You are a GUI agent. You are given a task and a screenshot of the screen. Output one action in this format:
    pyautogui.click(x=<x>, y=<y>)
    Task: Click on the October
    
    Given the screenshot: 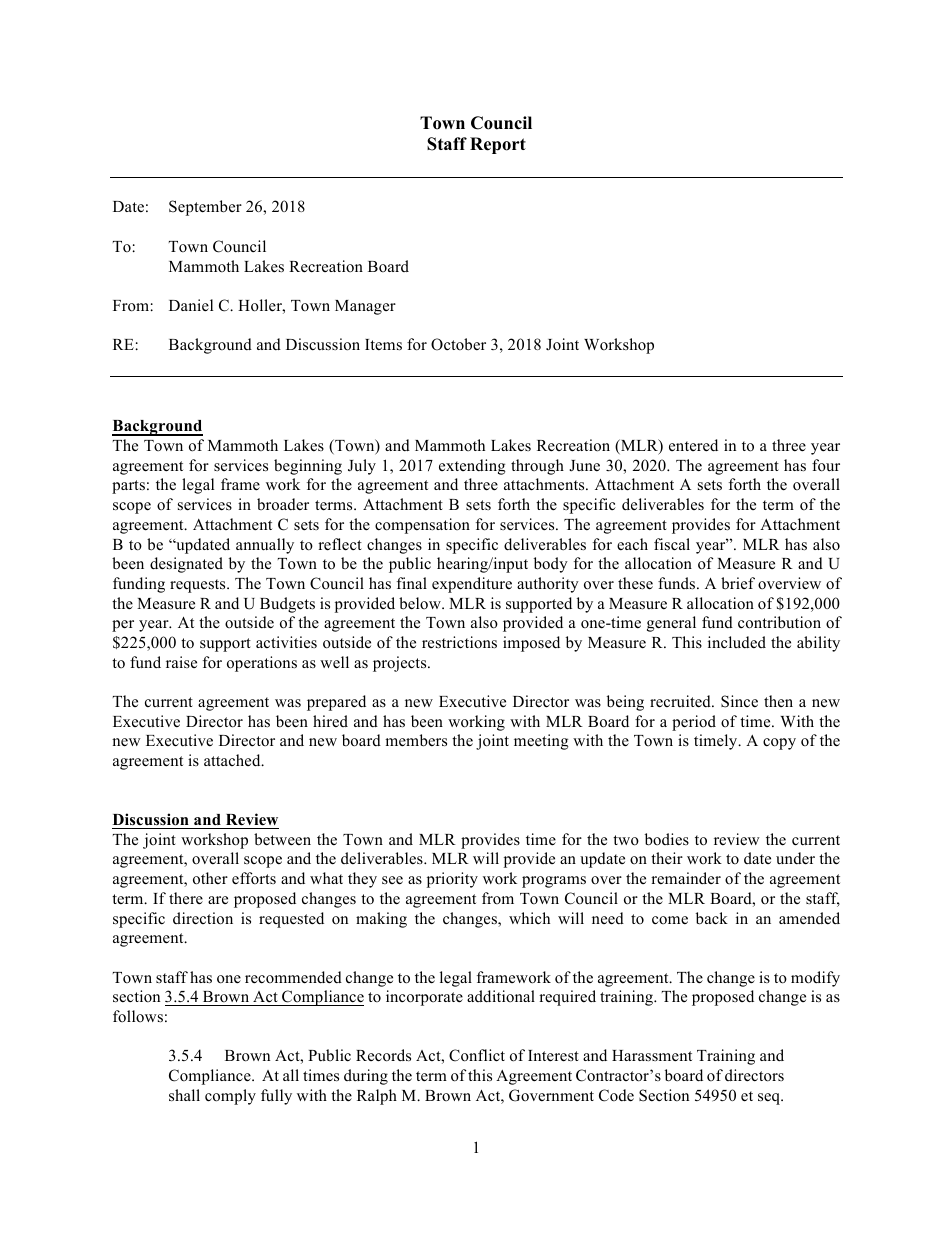 What is the action you would take?
    pyautogui.click(x=458, y=344)
